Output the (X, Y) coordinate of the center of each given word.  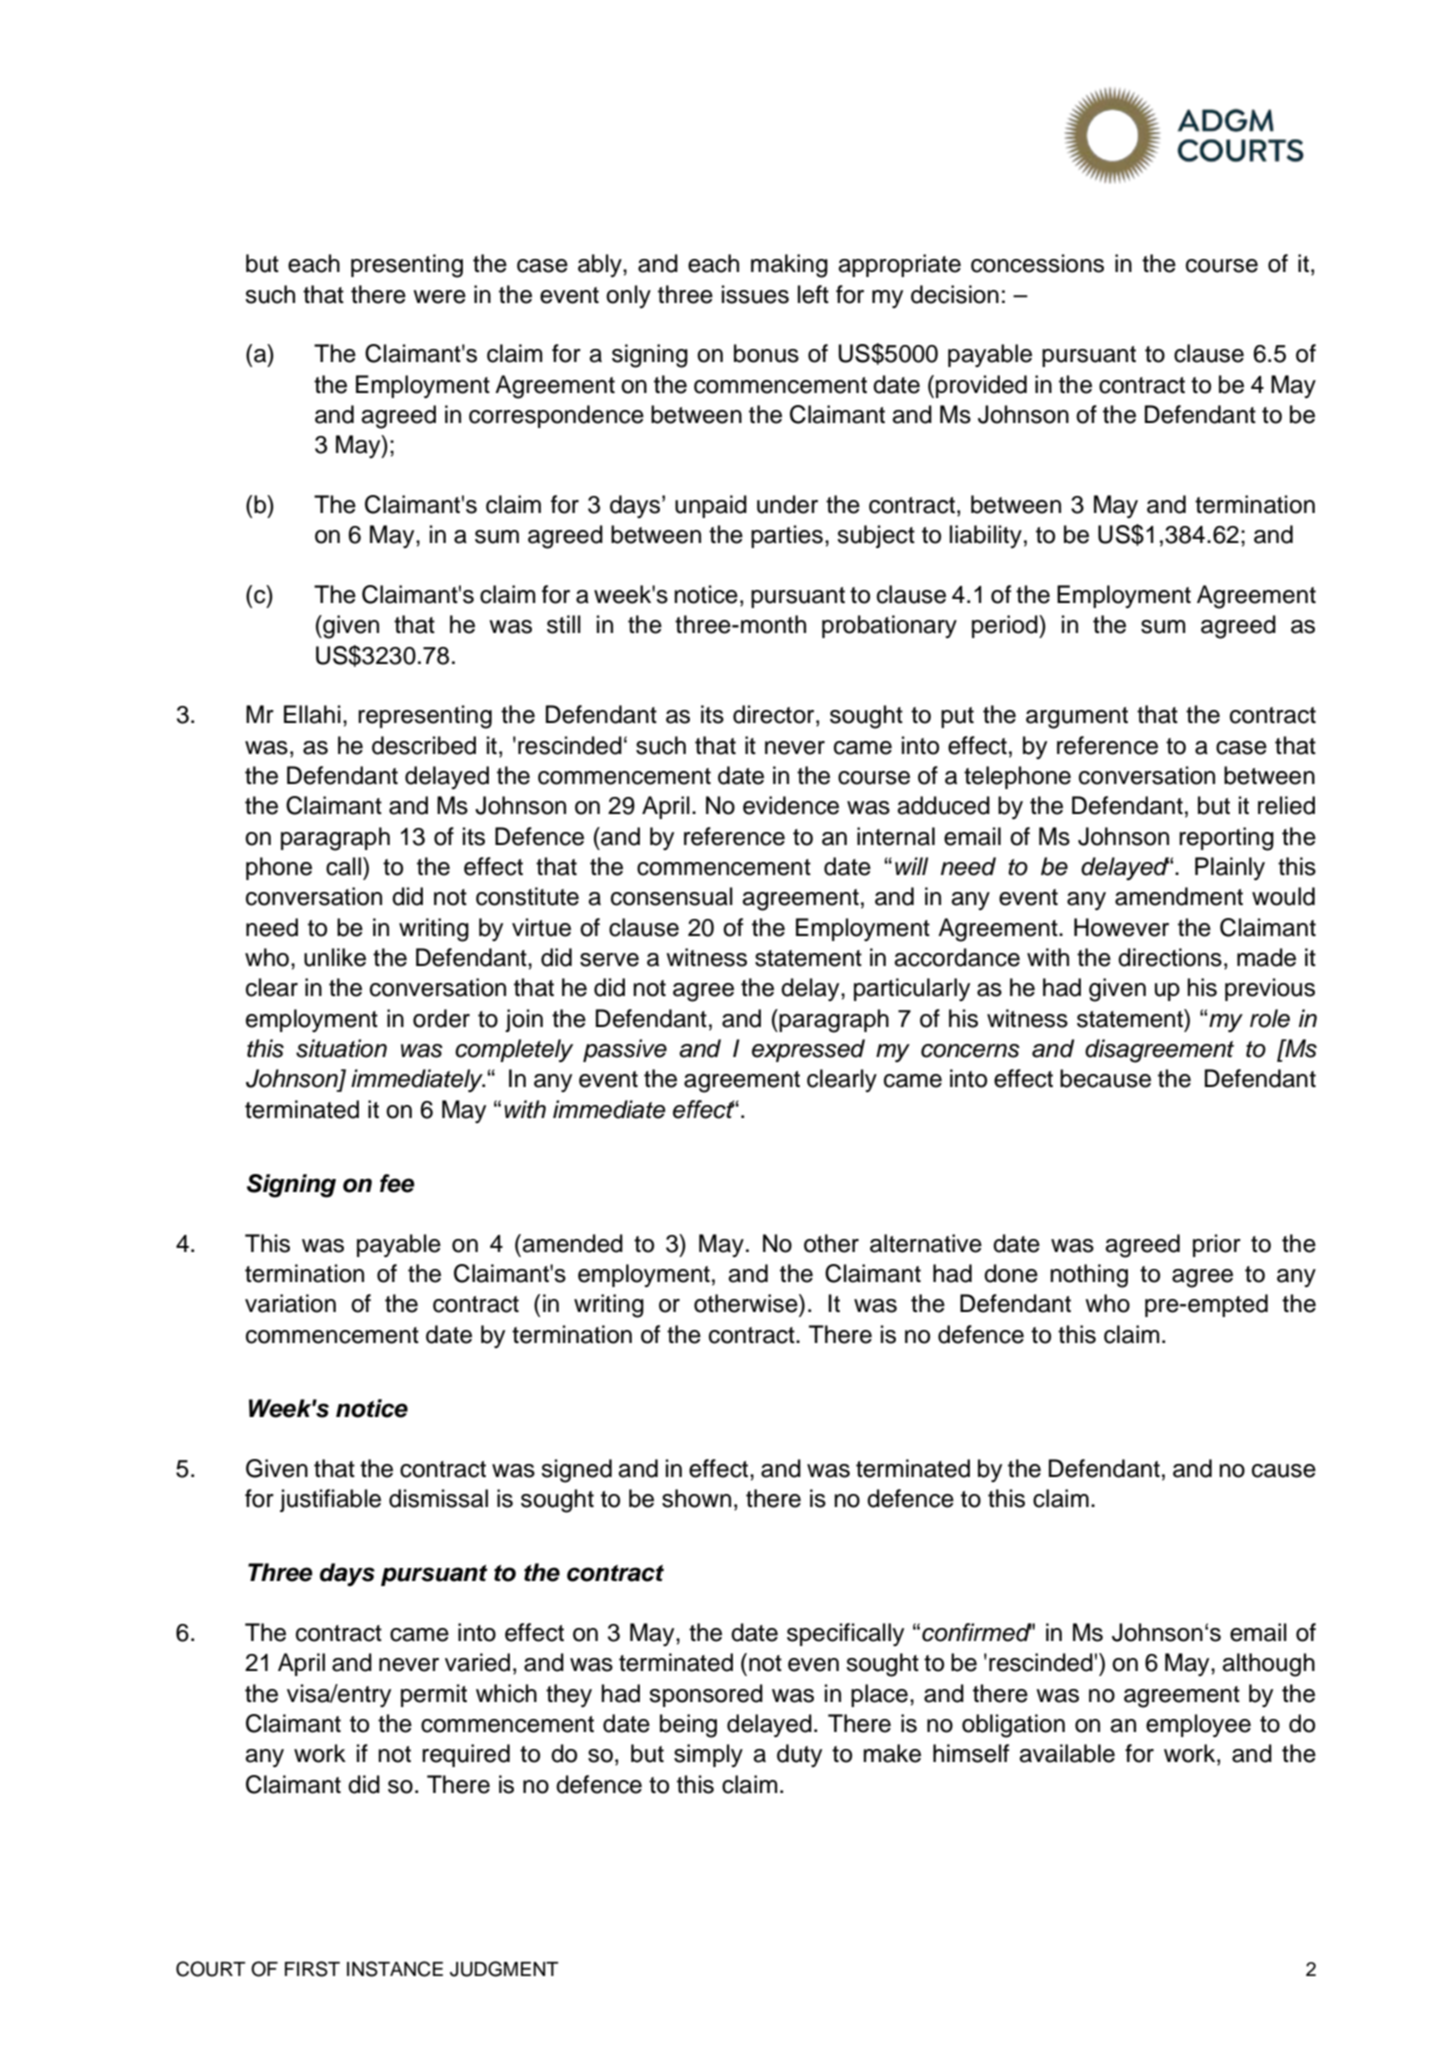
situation (341, 1048)
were (439, 297)
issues (755, 294)
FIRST (312, 1969)
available (1067, 1753)
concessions (1037, 263)
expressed (808, 1050)
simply (708, 1755)
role (1270, 1018)
